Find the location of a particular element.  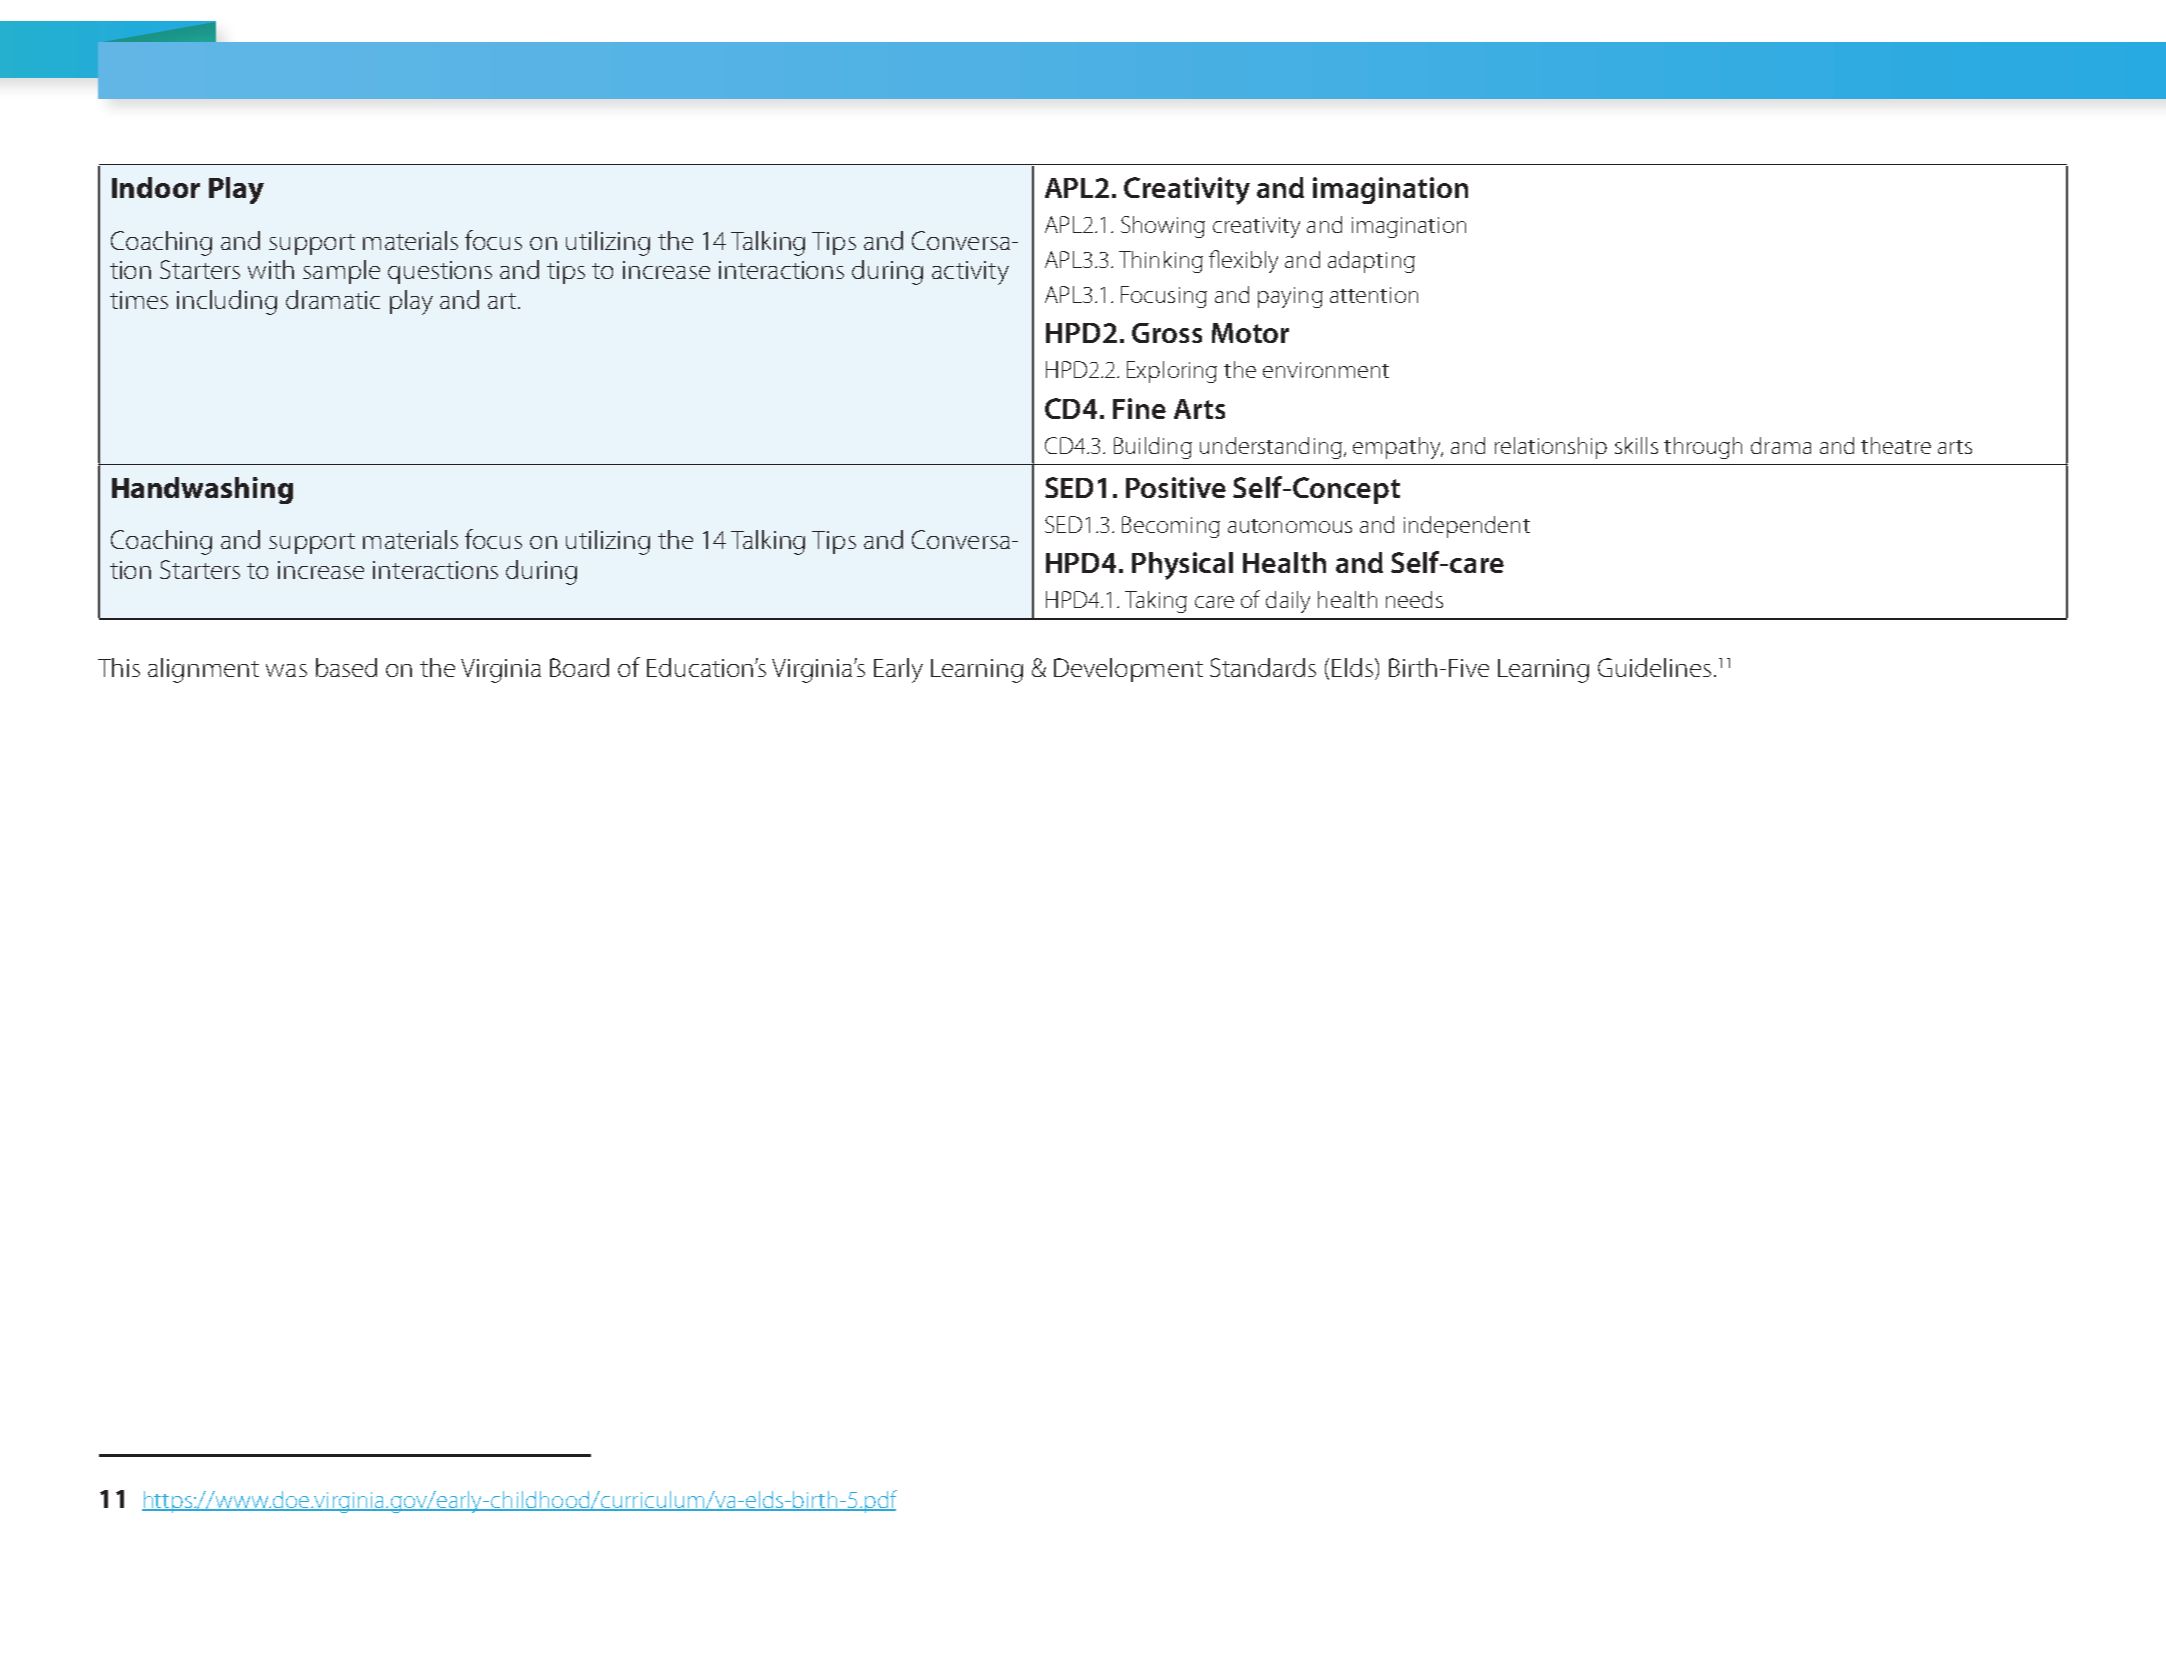

Indoor is located at coordinates (156, 187).
